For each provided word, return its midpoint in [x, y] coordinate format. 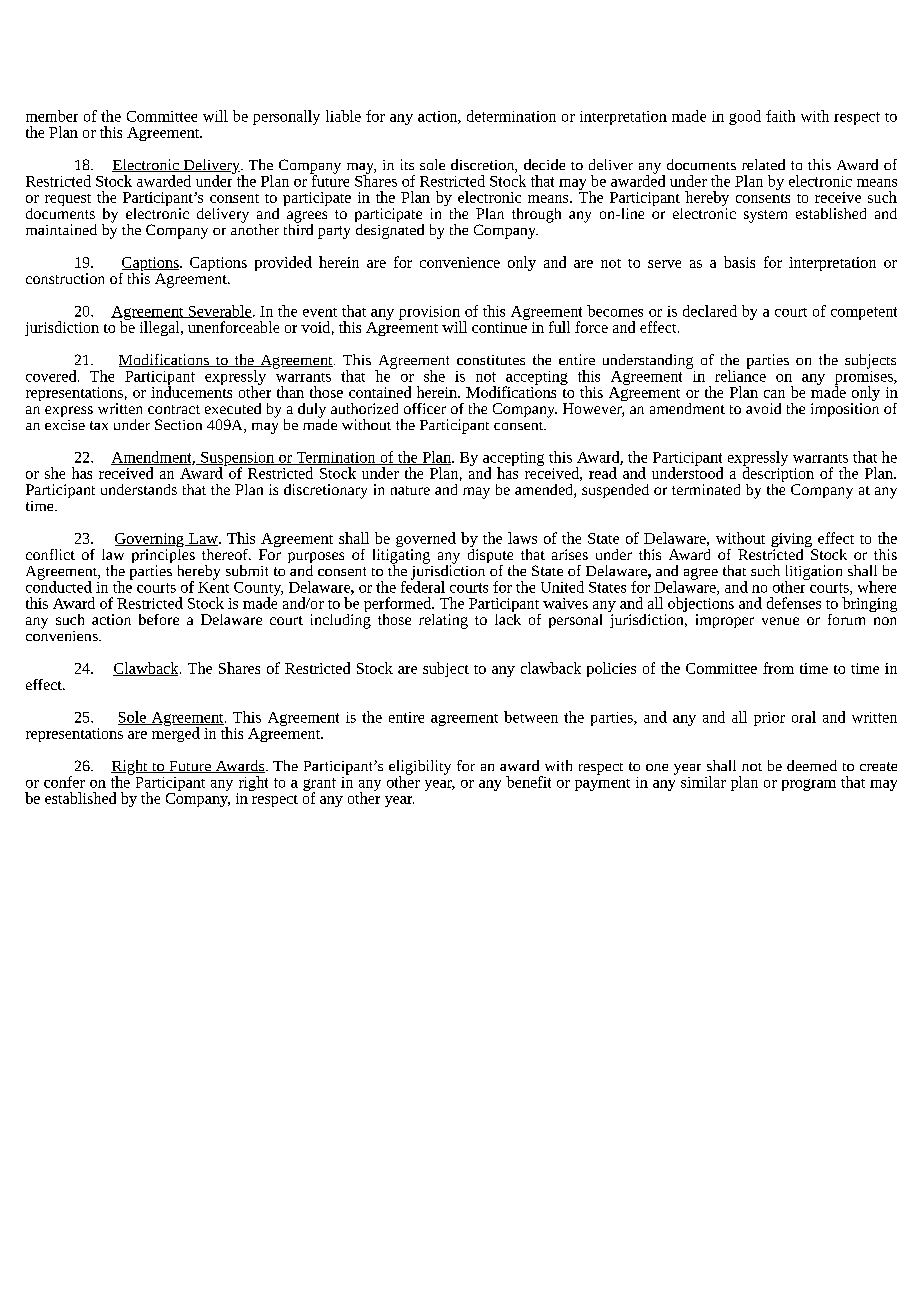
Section [178, 424]
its [407, 164]
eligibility [420, 768]
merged [176, 733]
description [778, 475]
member [52, 116]
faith [780, 116]
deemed [812, 765]
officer [425, 408]
